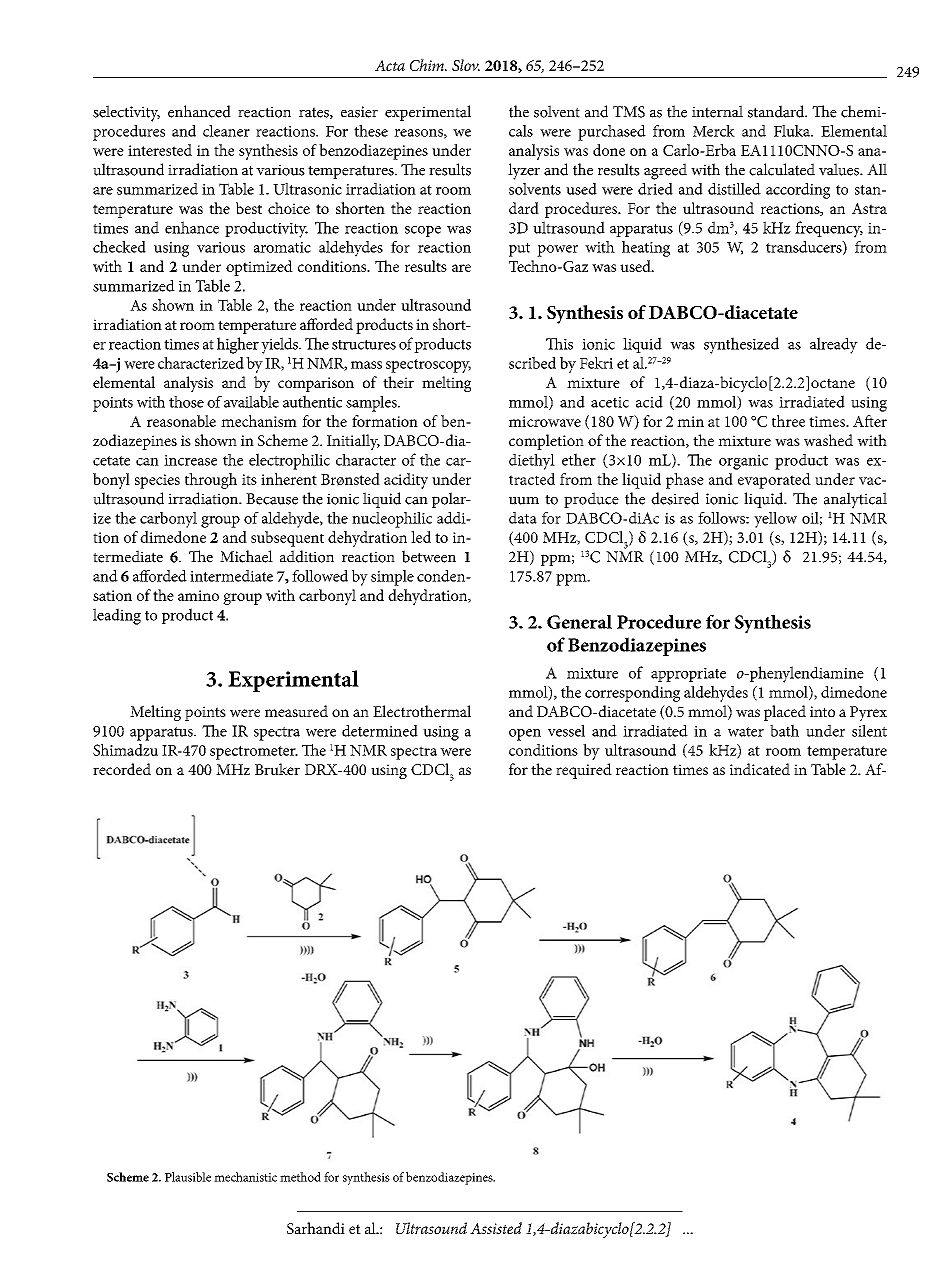 Image resolution: width=952 pixels, height=1283 pixels. What do you see at coordinates (496, 1228) in the screenshot?
I see `Assisted` at bounding box center [496, 1228].
